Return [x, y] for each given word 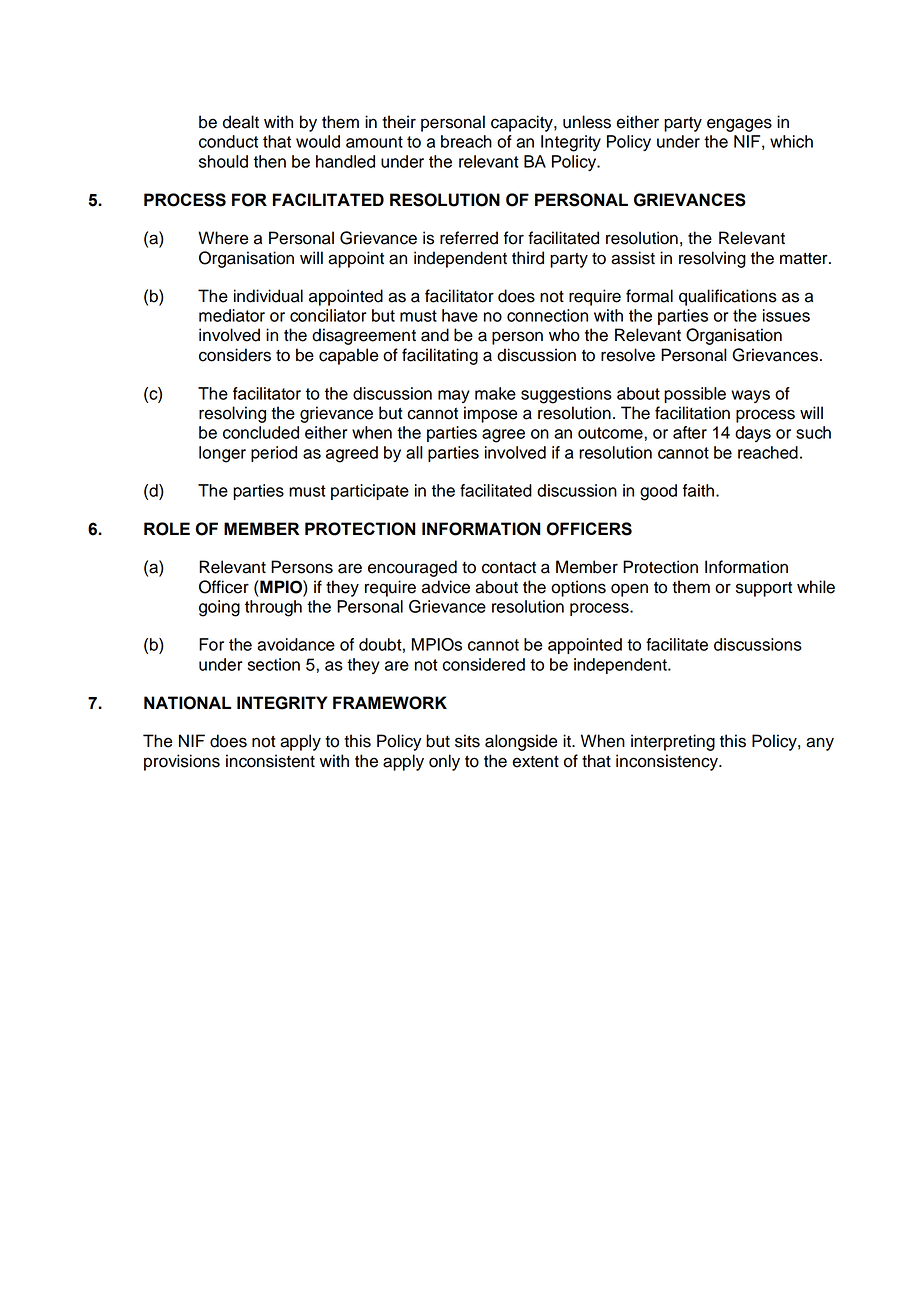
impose [490, 414]
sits [467, 741]
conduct [228, 141]
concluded [261, 432]
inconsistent [270, 761]
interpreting [673, 742]
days [753, 434]
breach [466, 141]
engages [739, 125]
